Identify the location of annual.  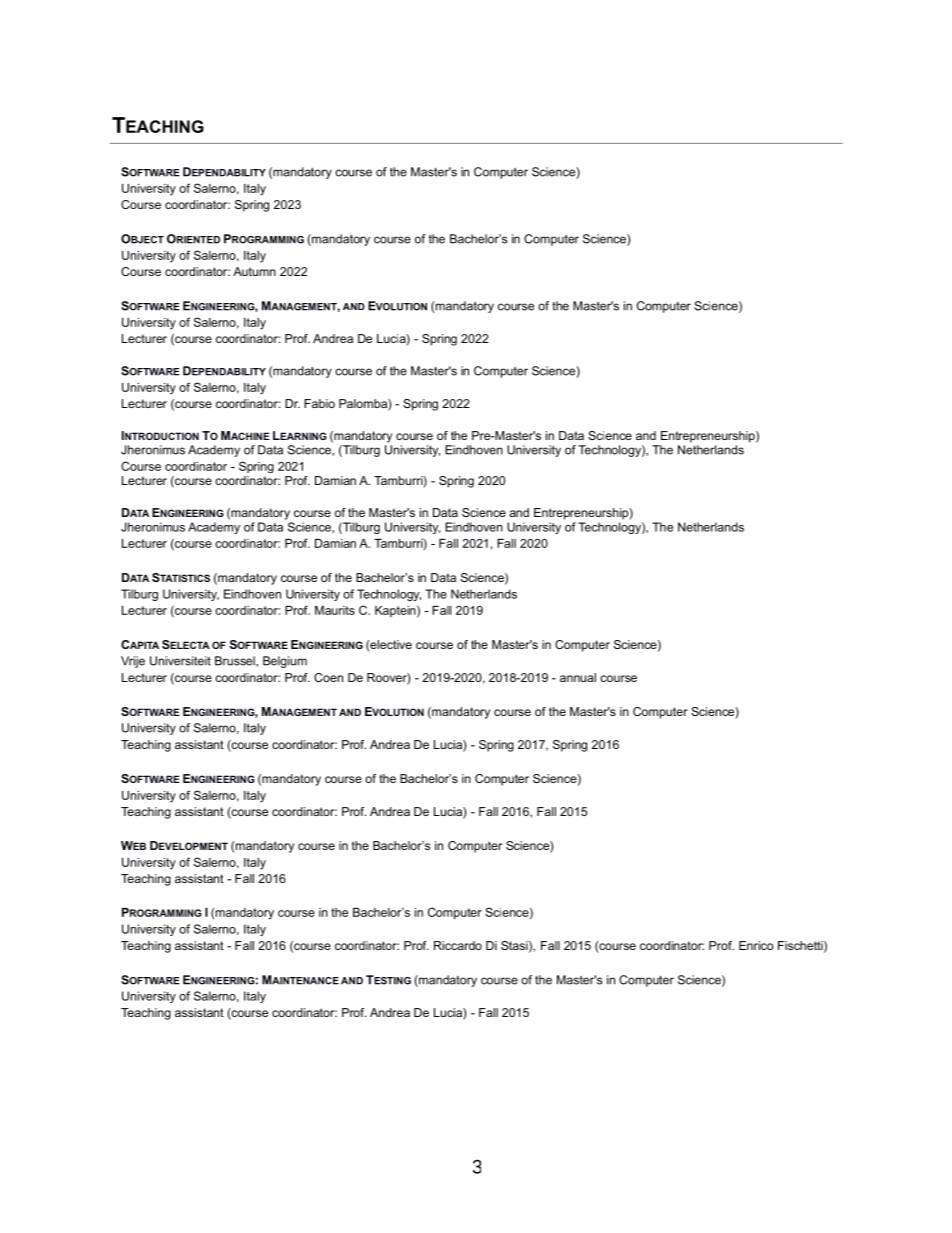
(578, 677).
